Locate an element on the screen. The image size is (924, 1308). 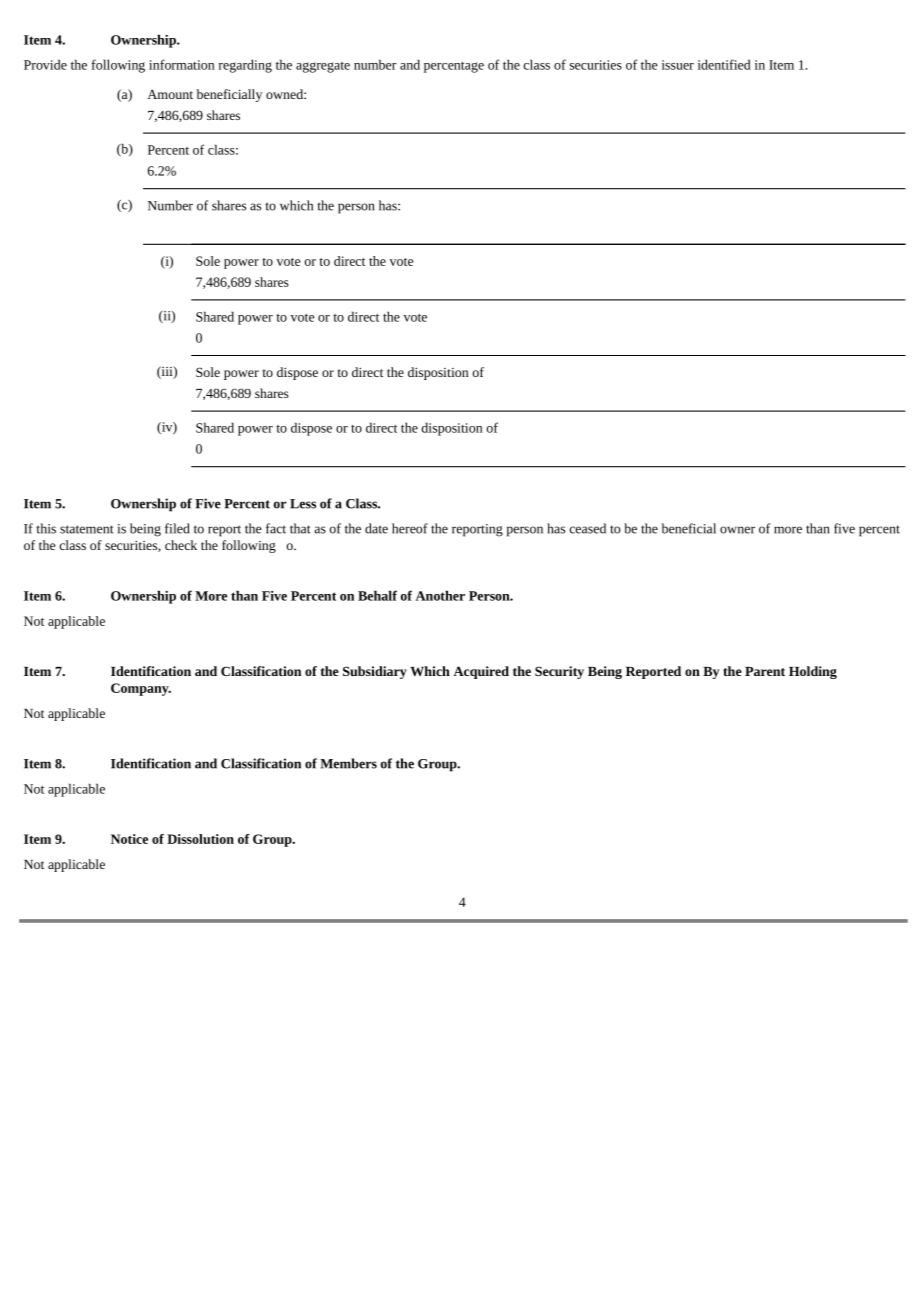
aggregate is located at coordinates (323, 67).
